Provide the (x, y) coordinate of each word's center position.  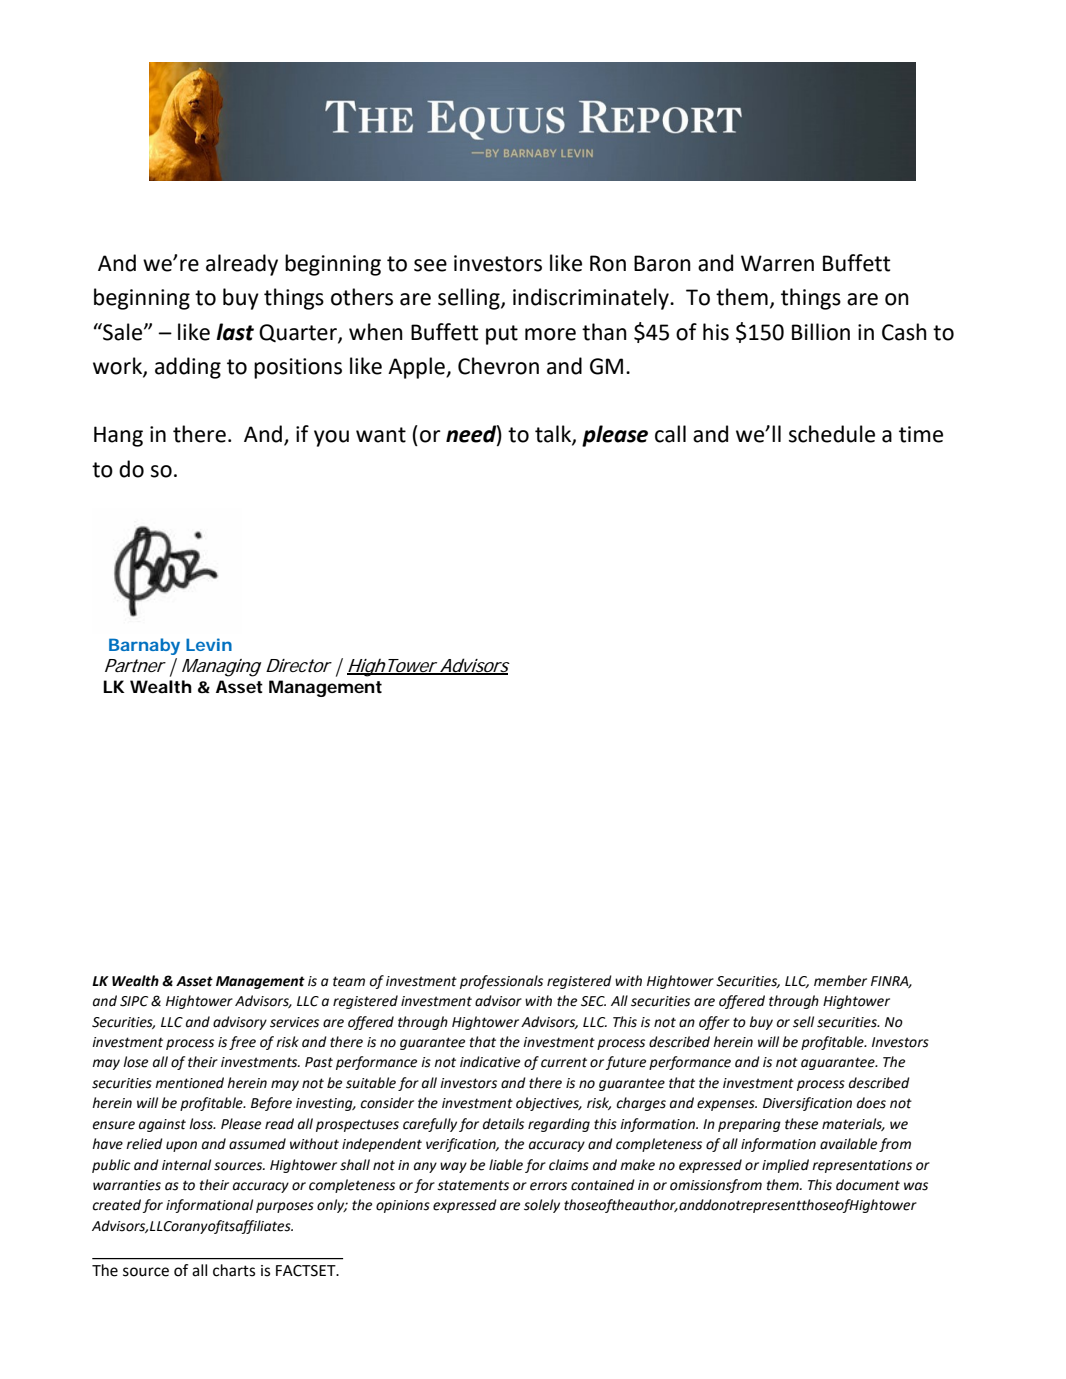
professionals (501, 982)
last (235, 332)
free (242, 1043)
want (381, 435)
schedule (832, 434)
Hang (118, 436)
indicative (490, 1062)
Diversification (807, 1104)
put (502, 335)
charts (234, 1270)
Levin (209, 644)
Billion (821, 332)
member (840, 981)
